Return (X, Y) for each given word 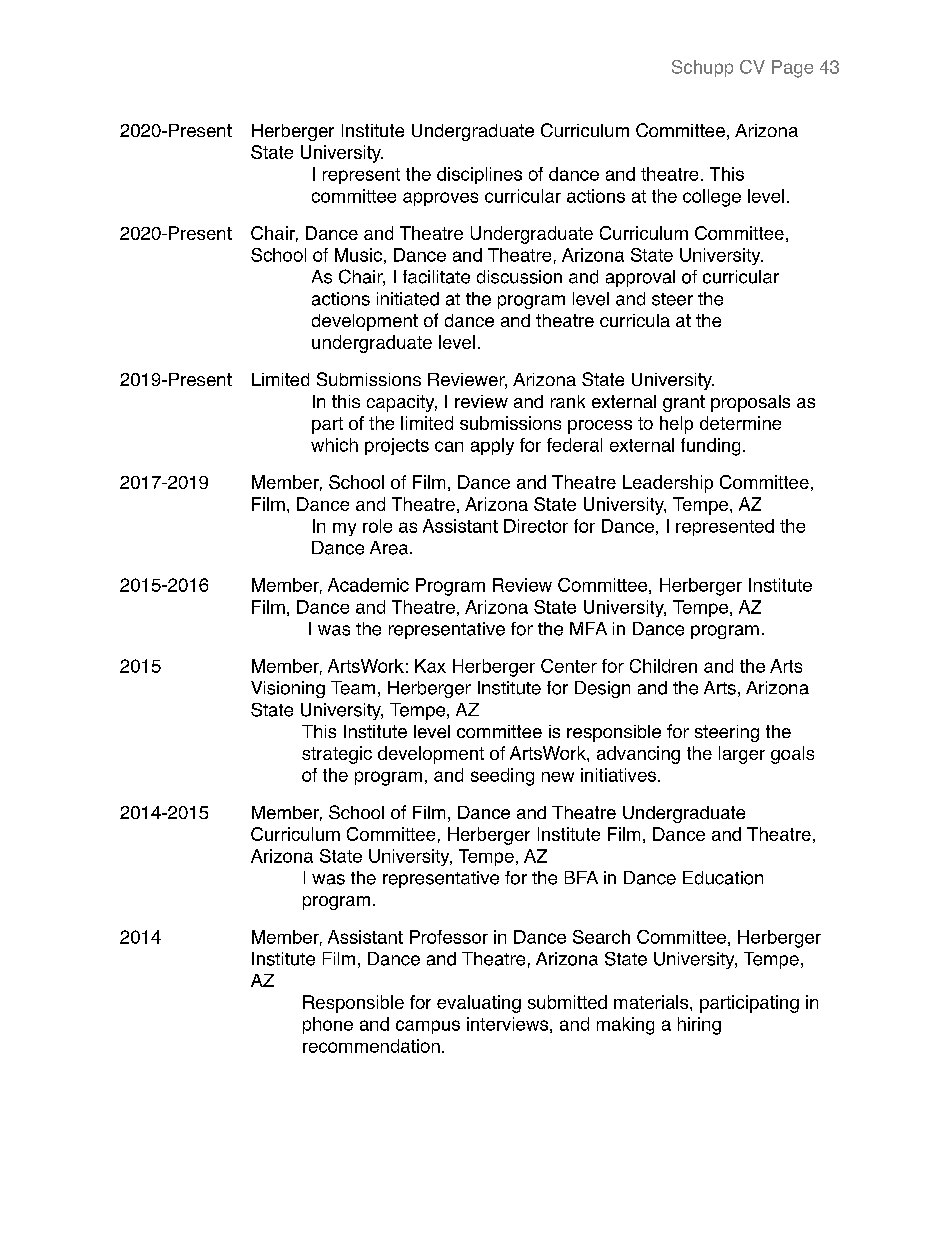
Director (536, 526)
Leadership (668, 484)
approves (440, 199)
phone (328, 1025)
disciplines (479, 175)
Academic (368, 585)
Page (792, 69)
